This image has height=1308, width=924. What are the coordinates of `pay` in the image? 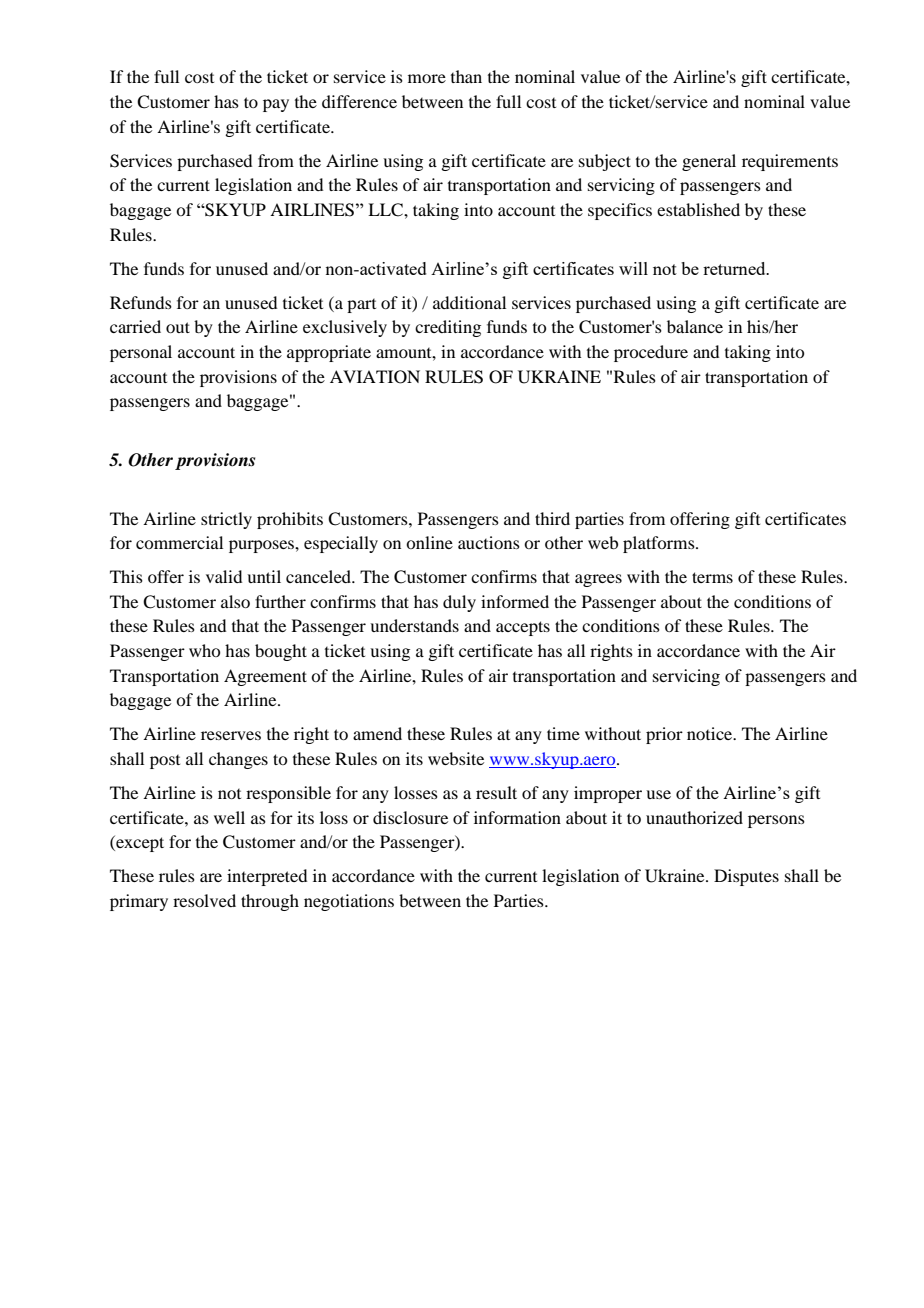 It's located at (276, 105).
